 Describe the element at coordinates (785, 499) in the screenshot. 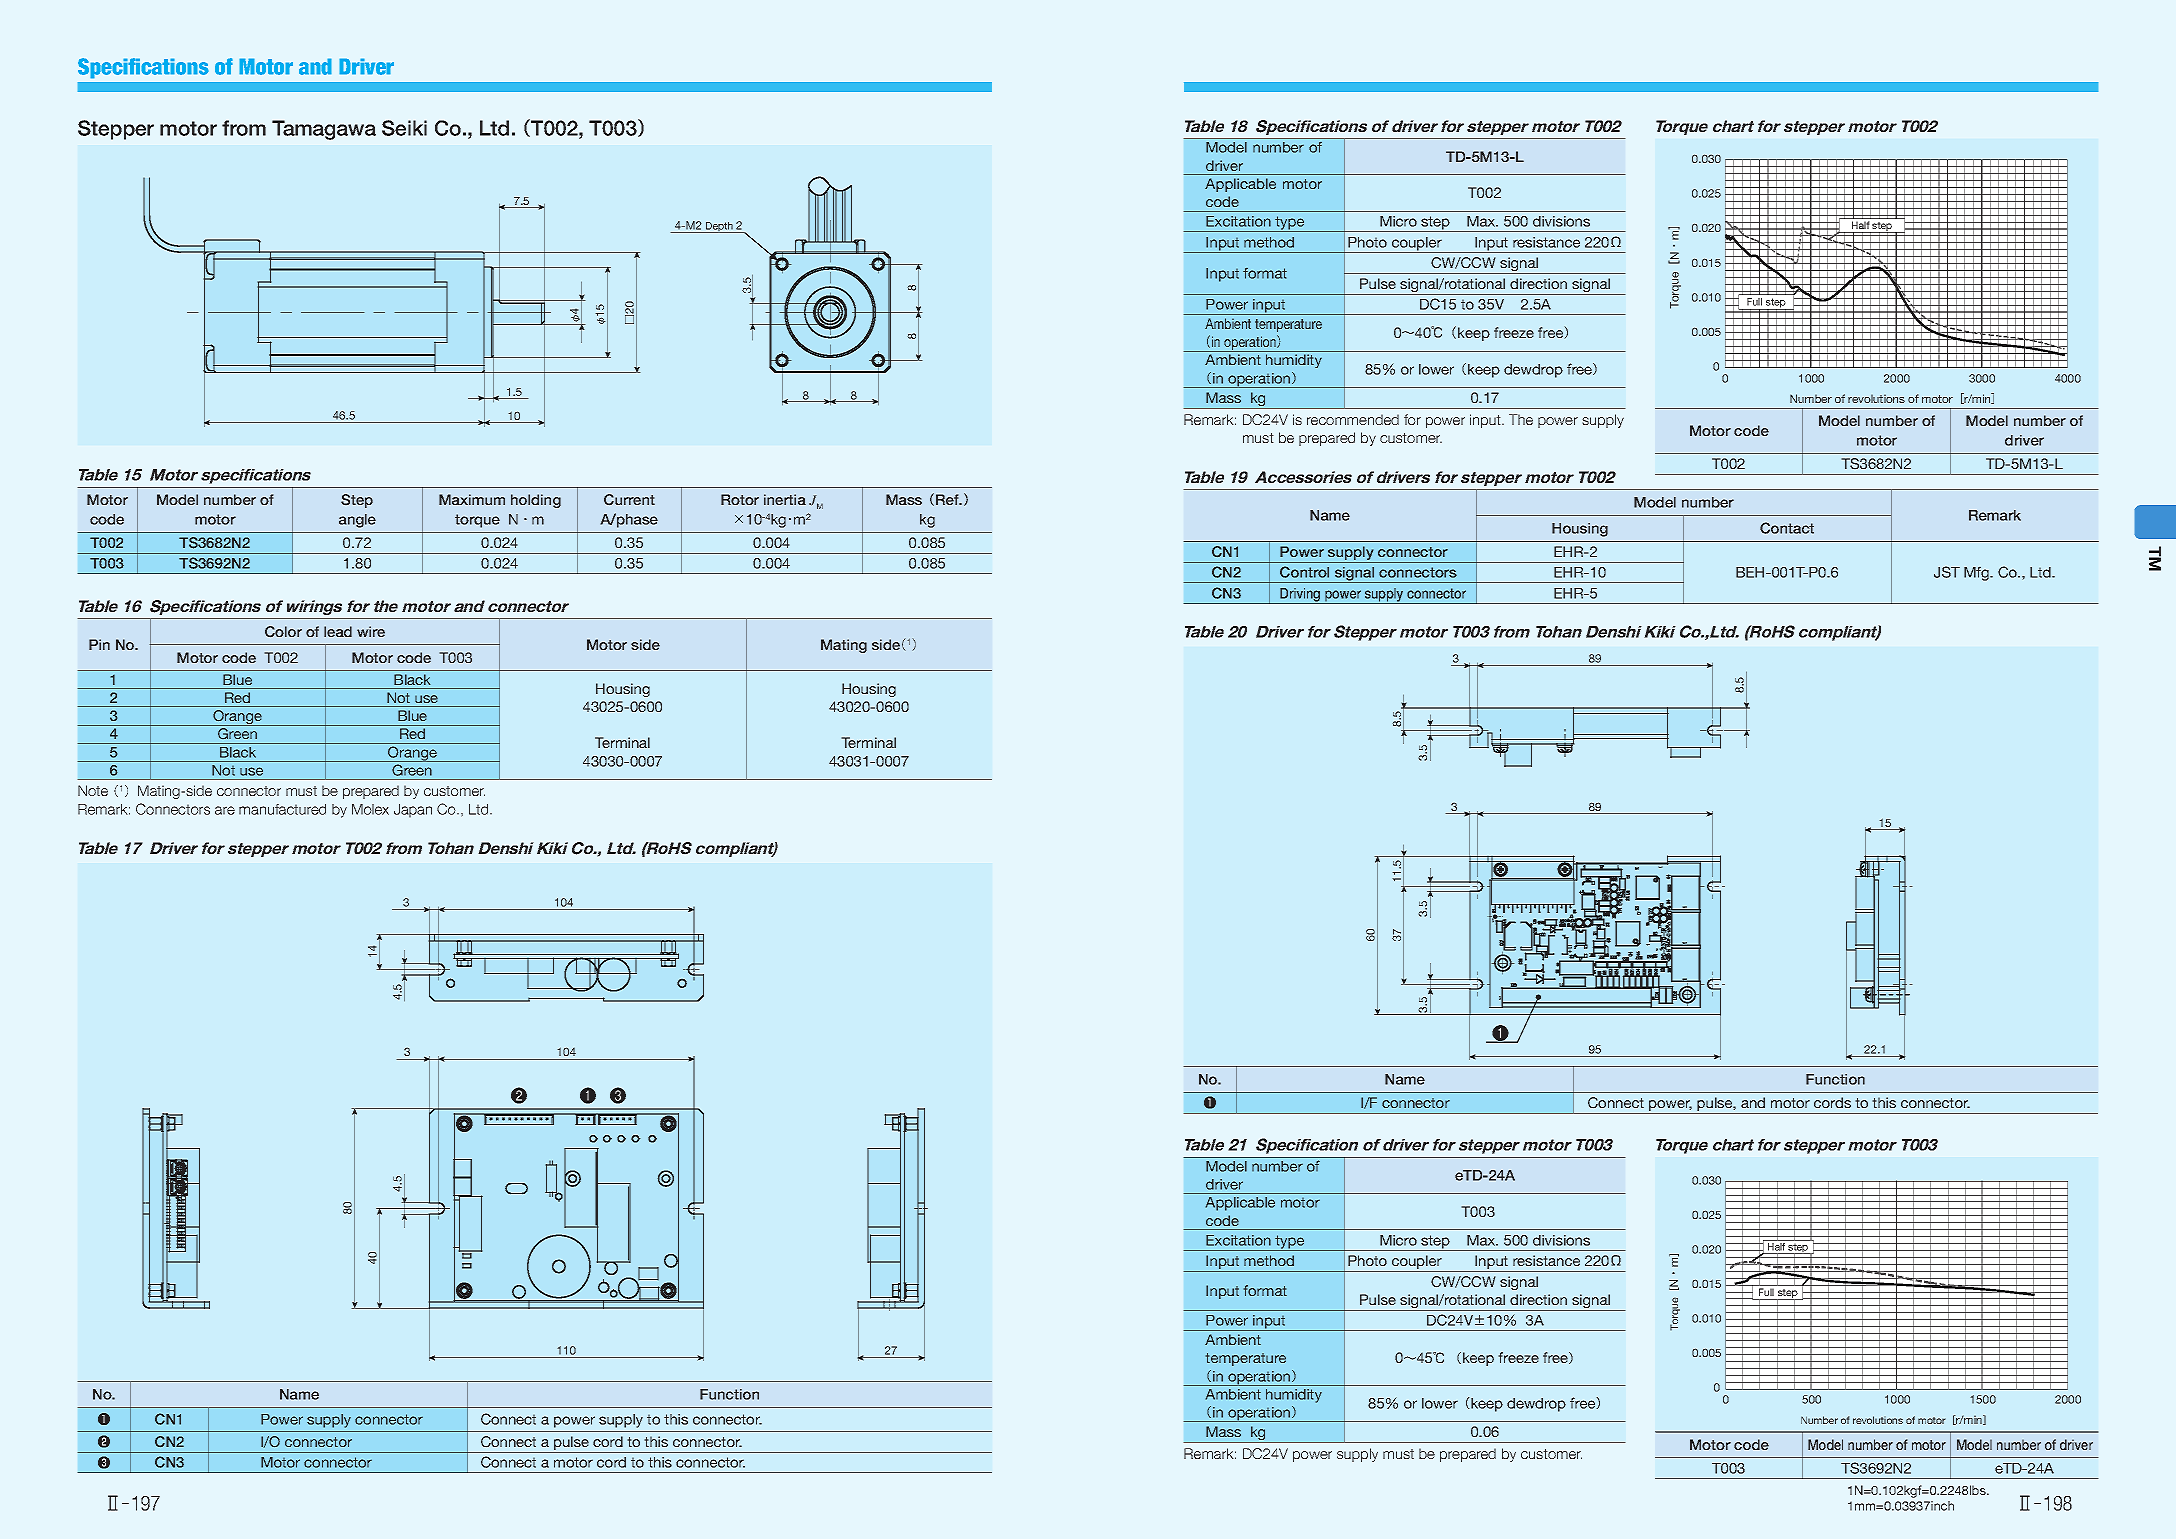

I see `inertia` at that location.
